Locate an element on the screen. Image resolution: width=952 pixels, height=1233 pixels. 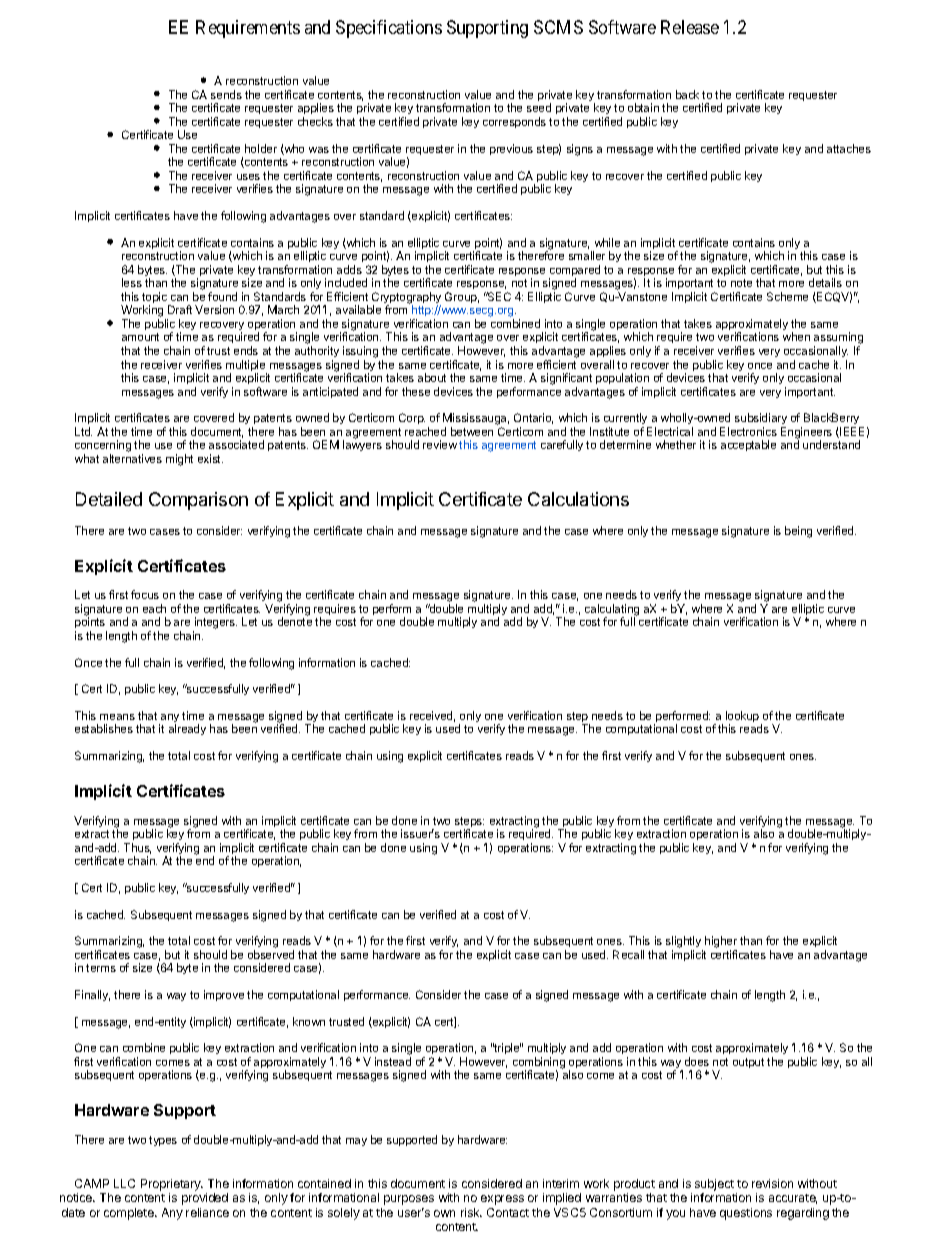
holder is located at coordinates (261, 148).
